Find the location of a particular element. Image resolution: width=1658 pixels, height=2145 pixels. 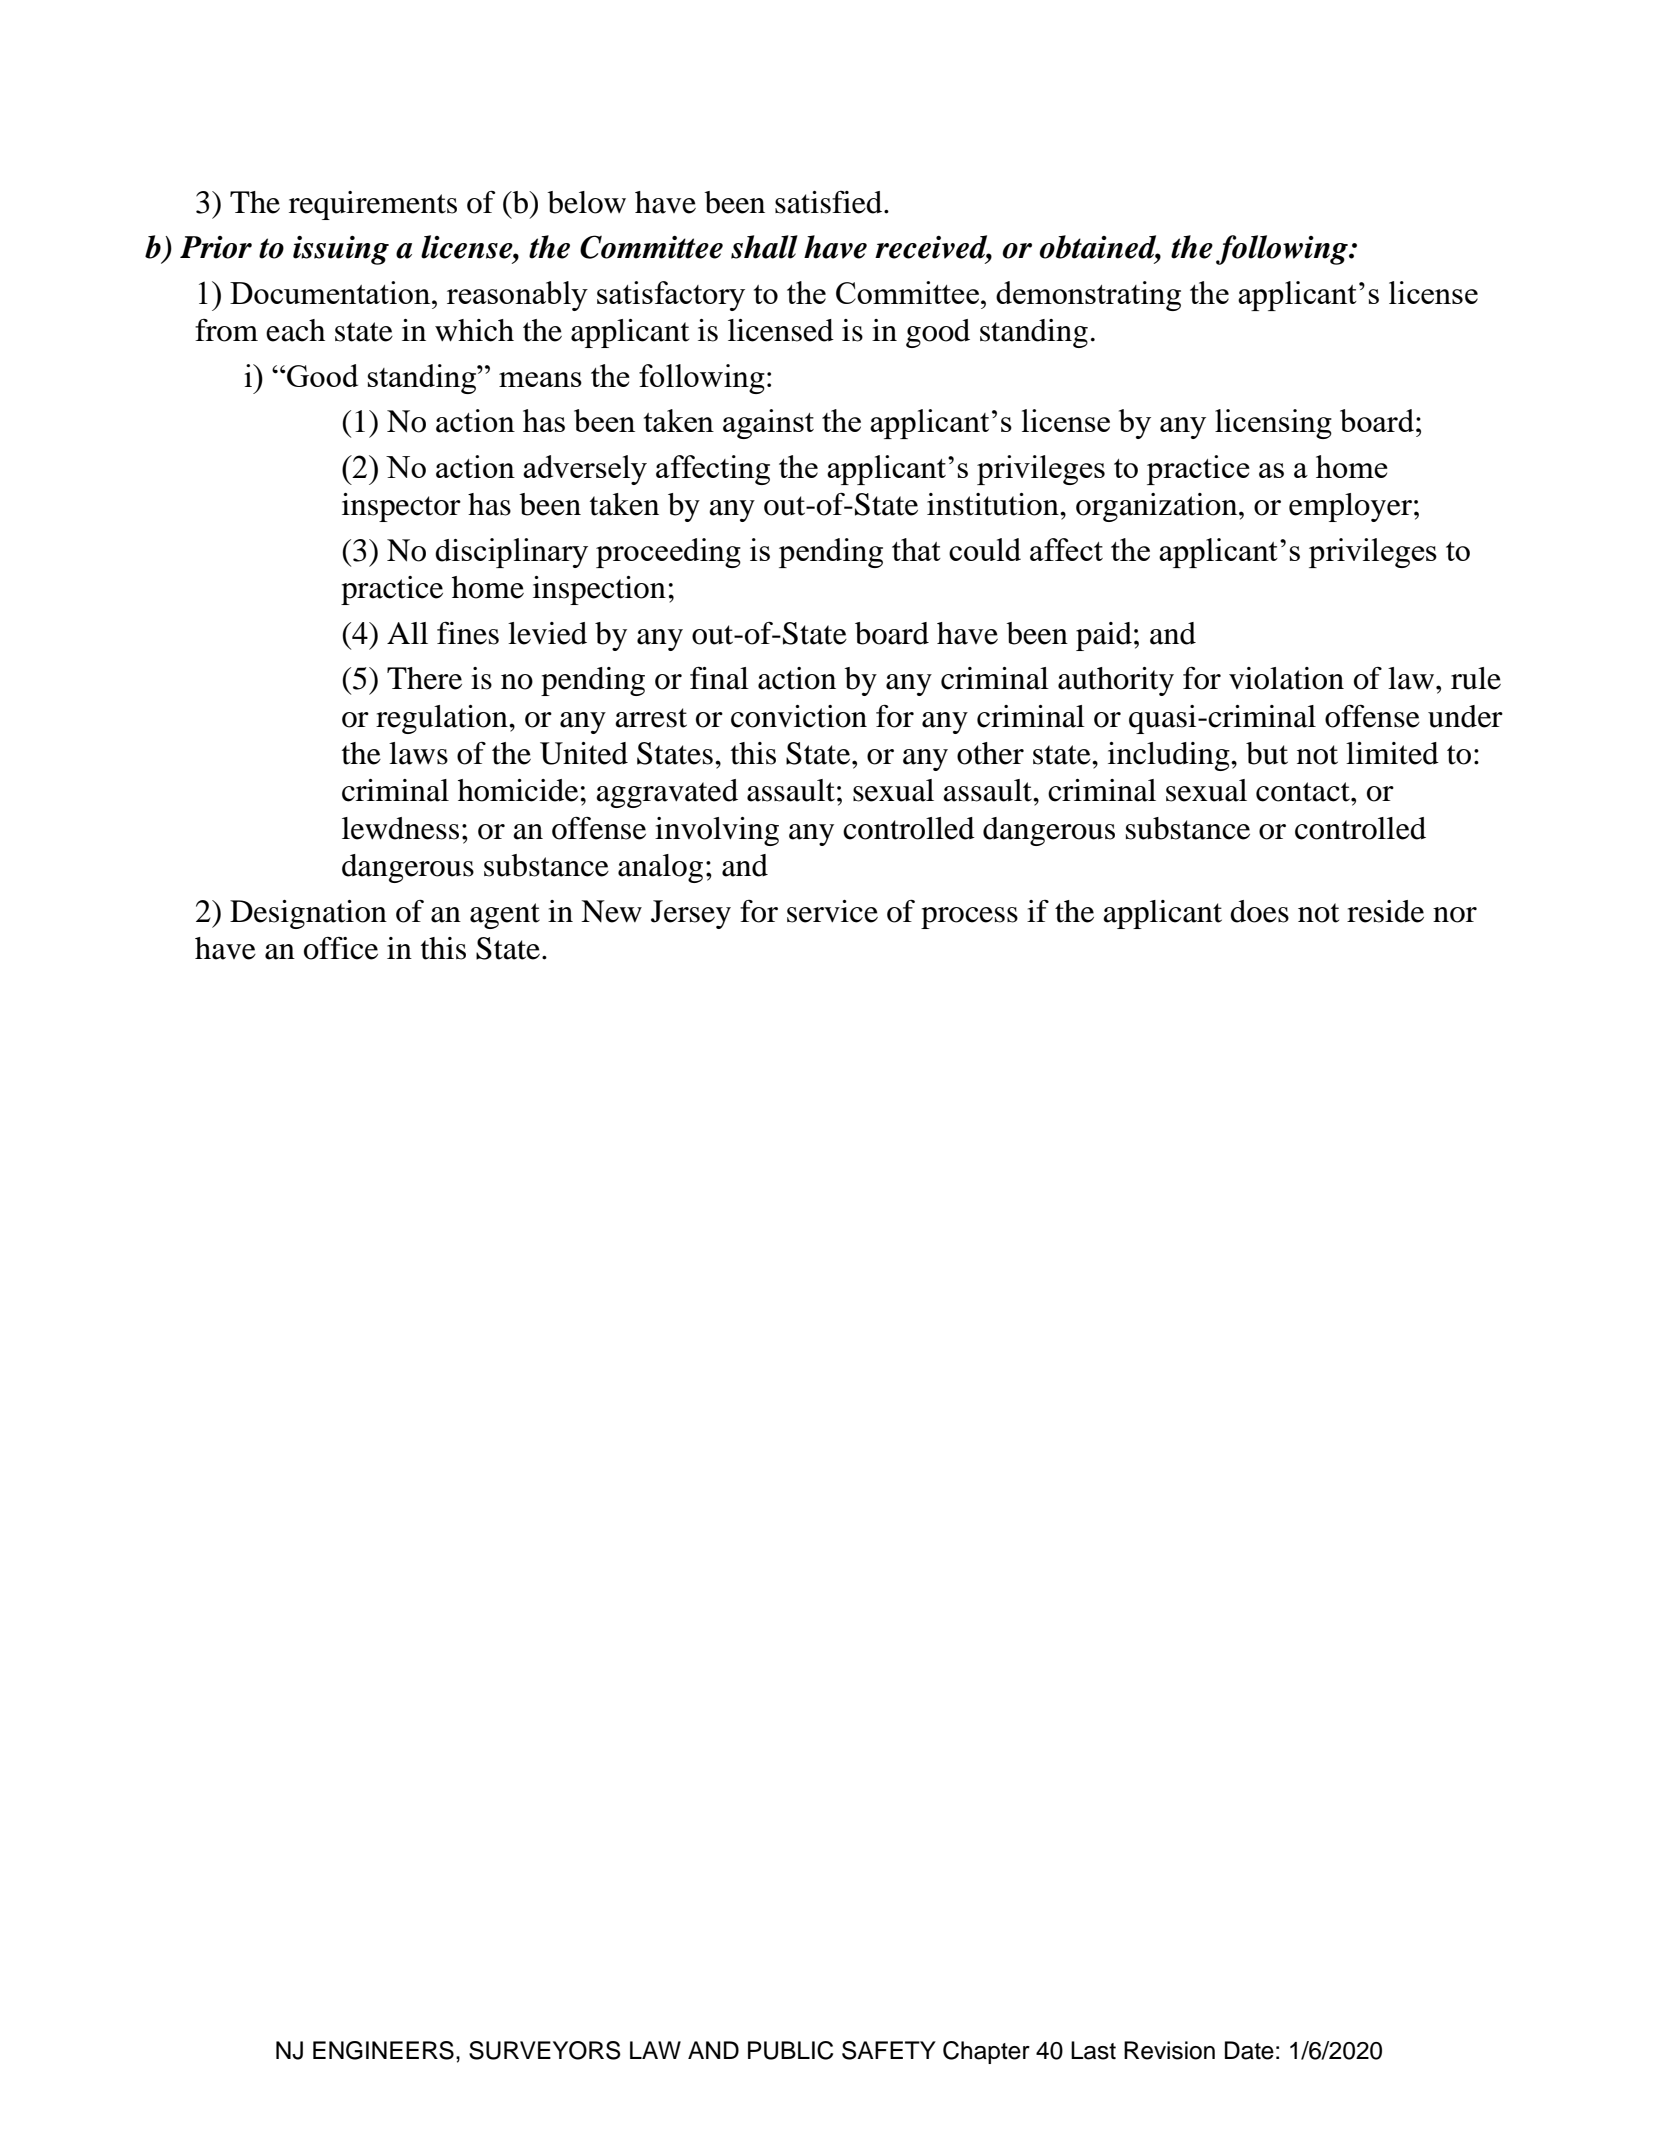

ENGINEERS is located at coordinates (383, 2050).
